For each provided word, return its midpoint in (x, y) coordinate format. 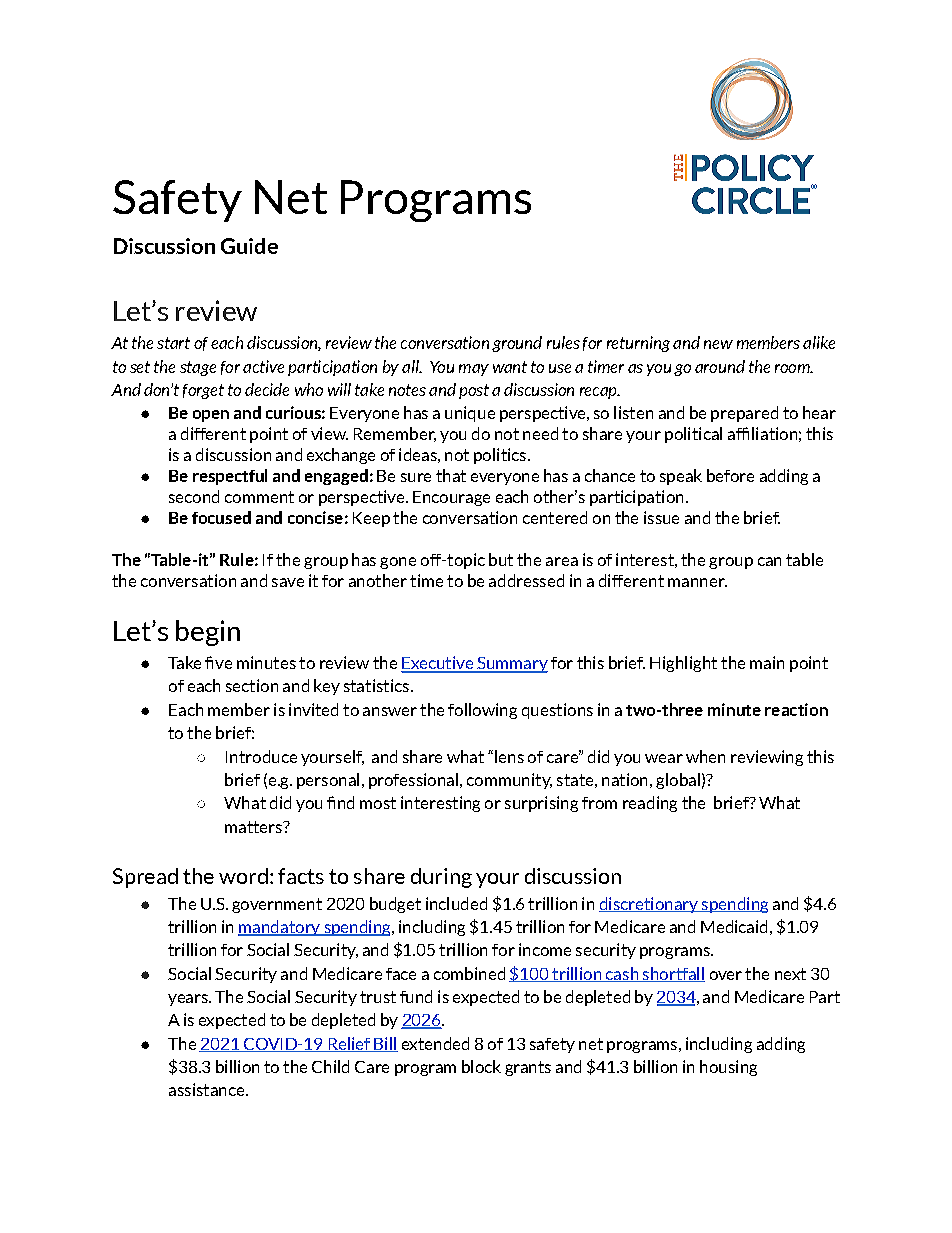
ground (517, 344)
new (718, 344)
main (767, 662)
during (441, 878)
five (218, 662)
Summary (511, 665)
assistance (208, 1089)
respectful (230, 477)
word (243, 876)
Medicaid (734, 926)
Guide (249, 246)
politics (500, 456)
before (730, 475)
